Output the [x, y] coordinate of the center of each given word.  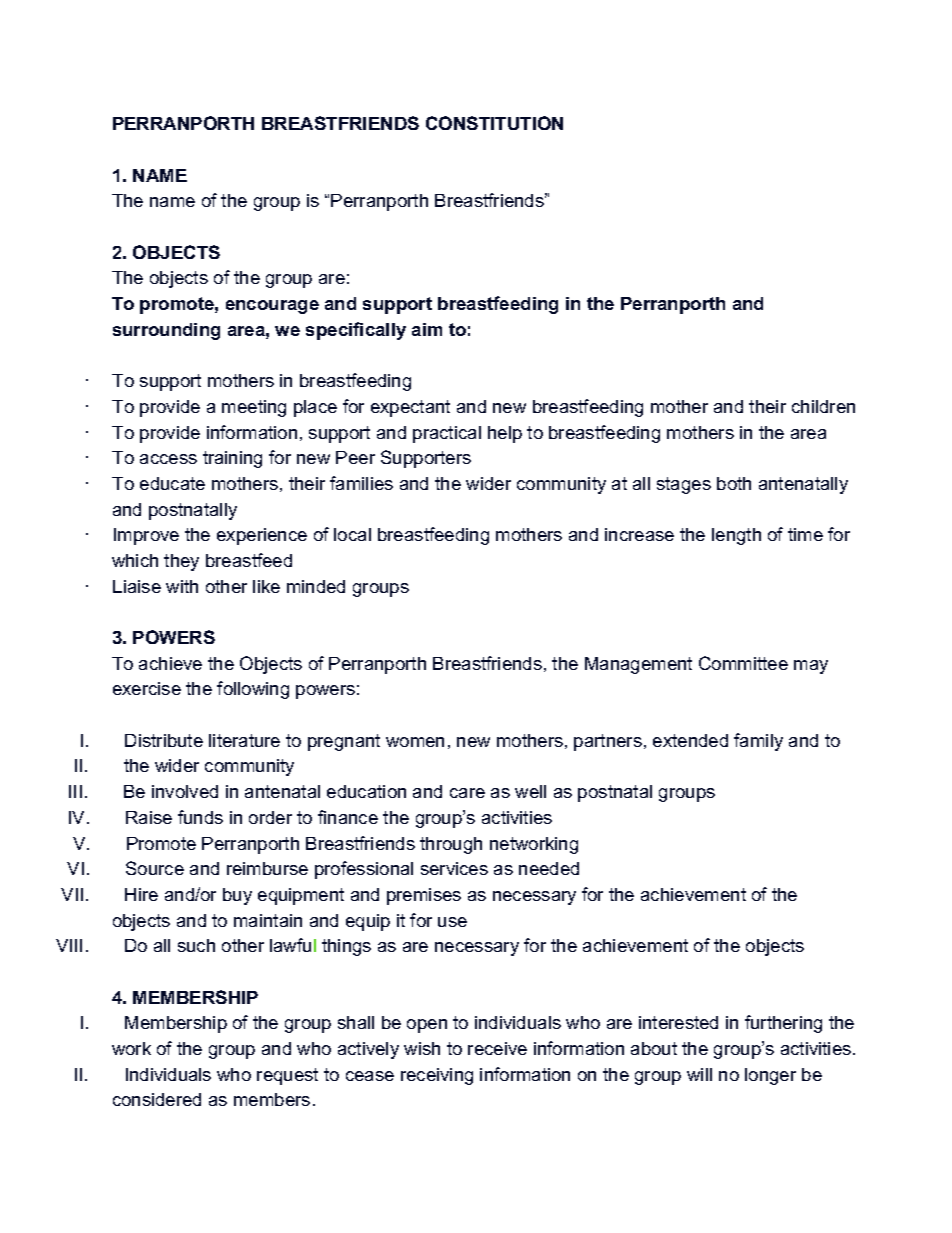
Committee [743, 663]
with [182, 586]
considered [157, 1099]
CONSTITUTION [494, 123]
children [823, 406]
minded [316, 586]
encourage [272, 307]
